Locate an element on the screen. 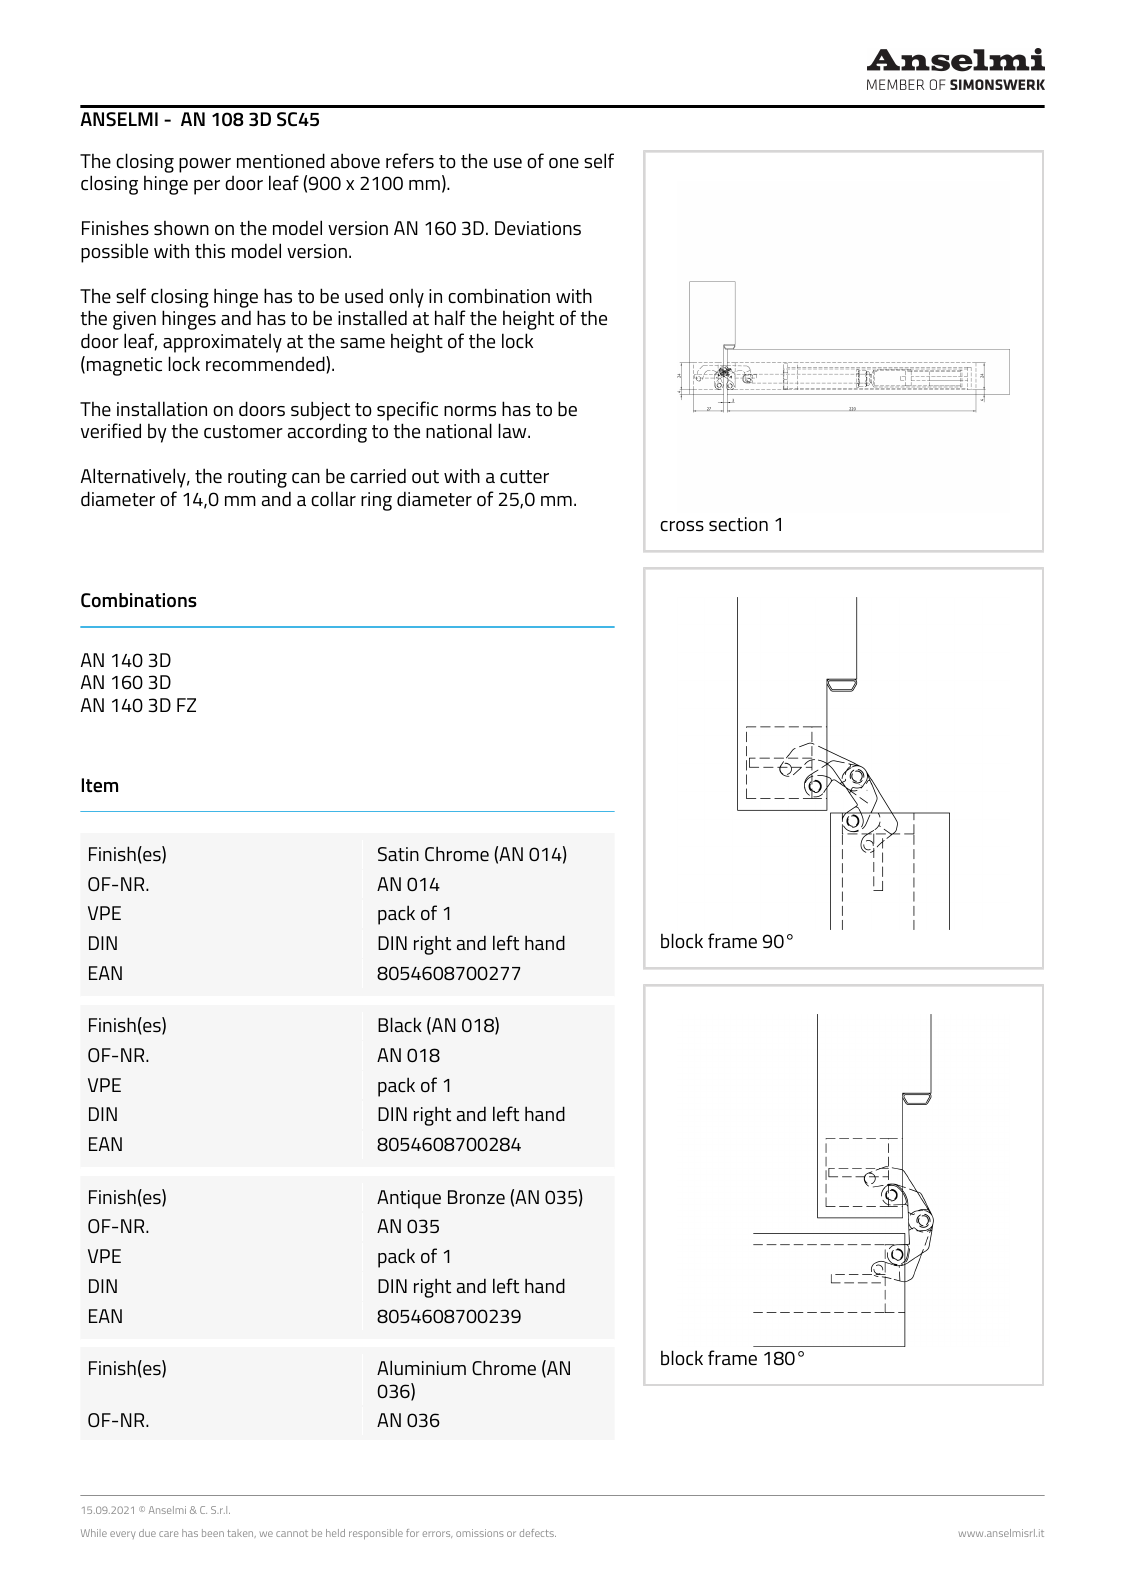 The width and height of the screenshot is (1125, 1590). Satin is located at coordinates (398, 854).
